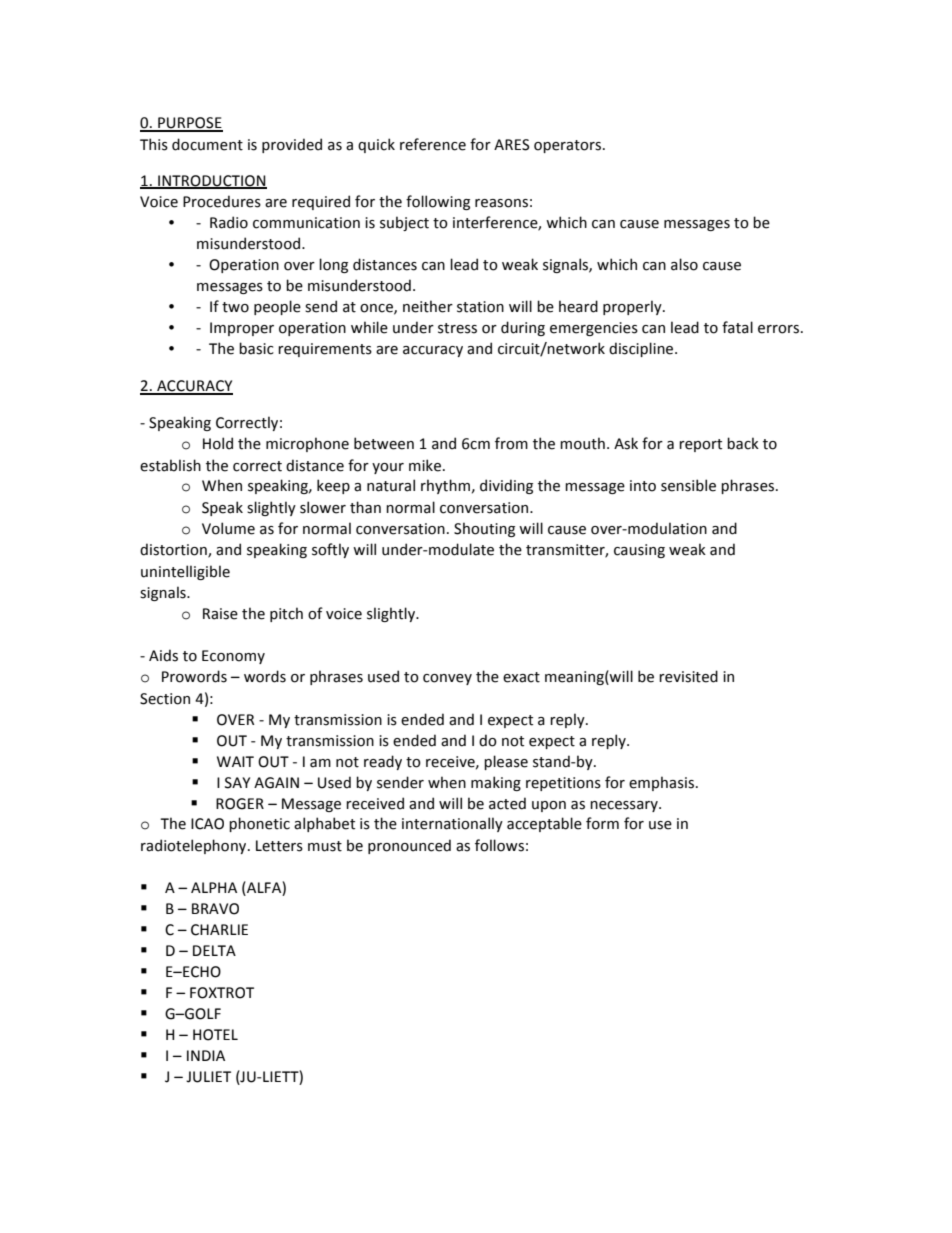  What do you see at coordinates (233, 657) in the screenshot?
I see `Economy` at bounding box center [233, 657].
